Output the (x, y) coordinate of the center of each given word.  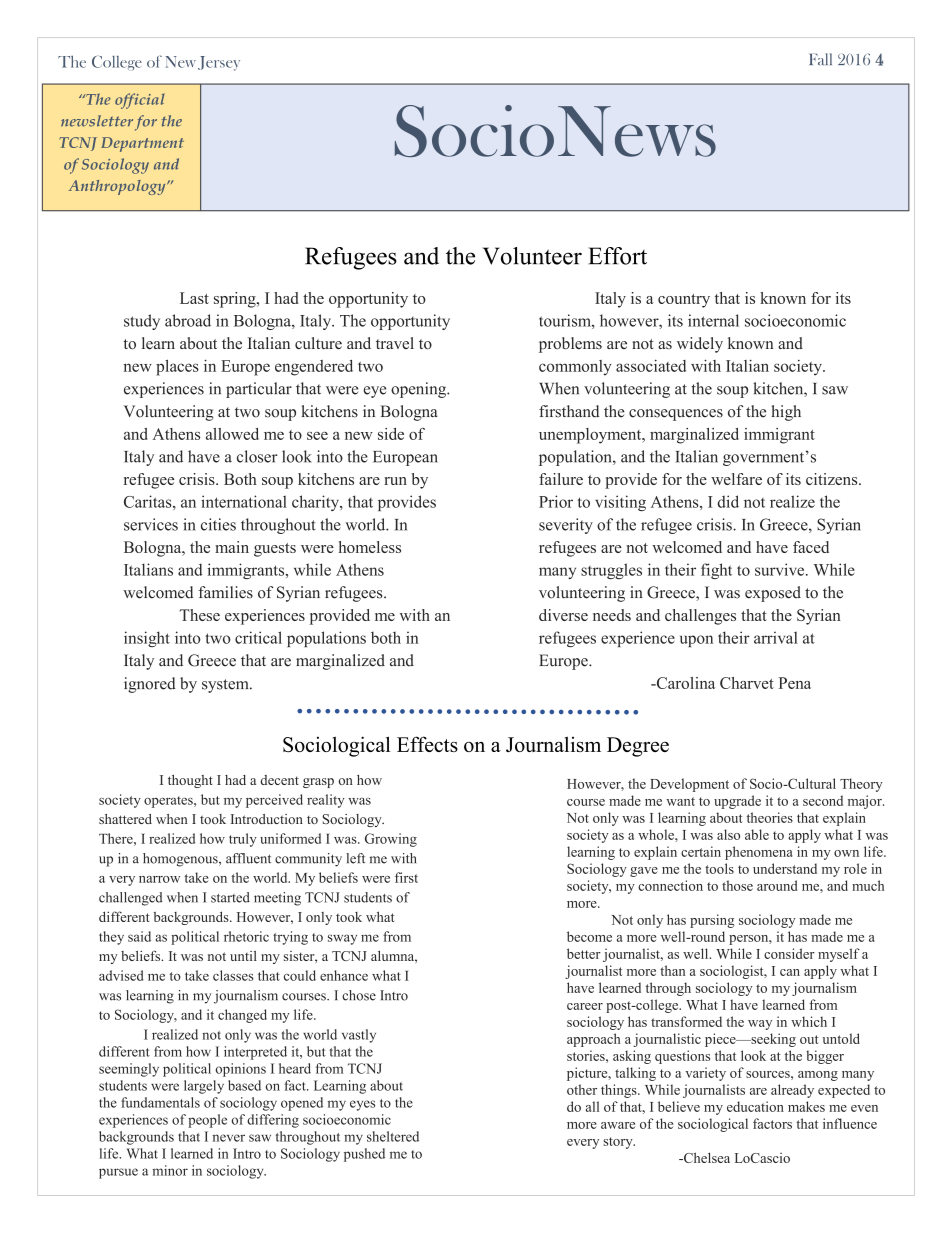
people (207, 1121)
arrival (776, 637)
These (200, 615)
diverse (563, 615)
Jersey (219, 63)
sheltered (393, 1136)
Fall (820, 59)
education (755, 1106)
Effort (617, 256)
